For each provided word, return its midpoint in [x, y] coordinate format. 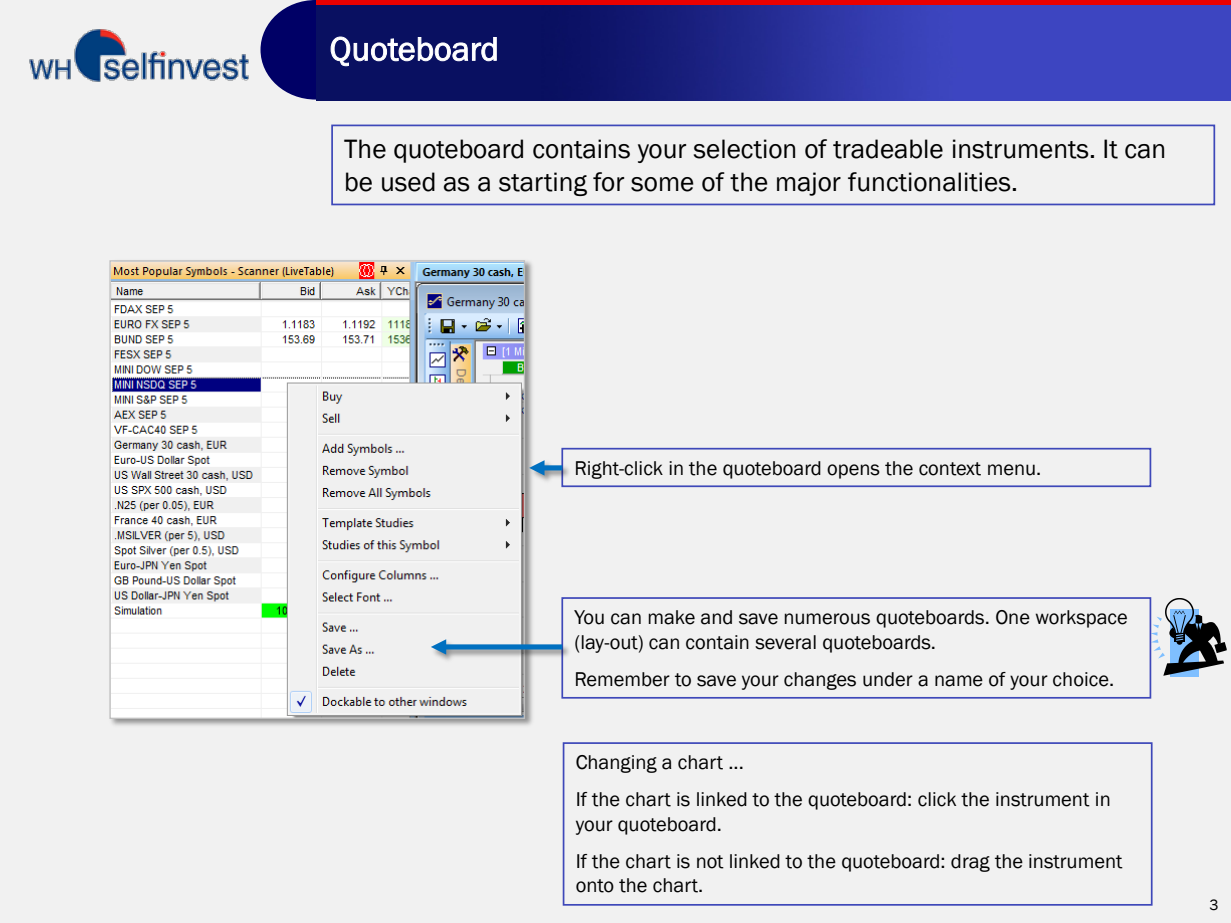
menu [1011, 470]
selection [744, 149]
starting [543, 184]
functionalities [929, 182]
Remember [623, 679]
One [1013, 617]
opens [853, 471]
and [716, 617]
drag [970, 863]
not [710, 862]
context [950, 469]
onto [595, 886]
